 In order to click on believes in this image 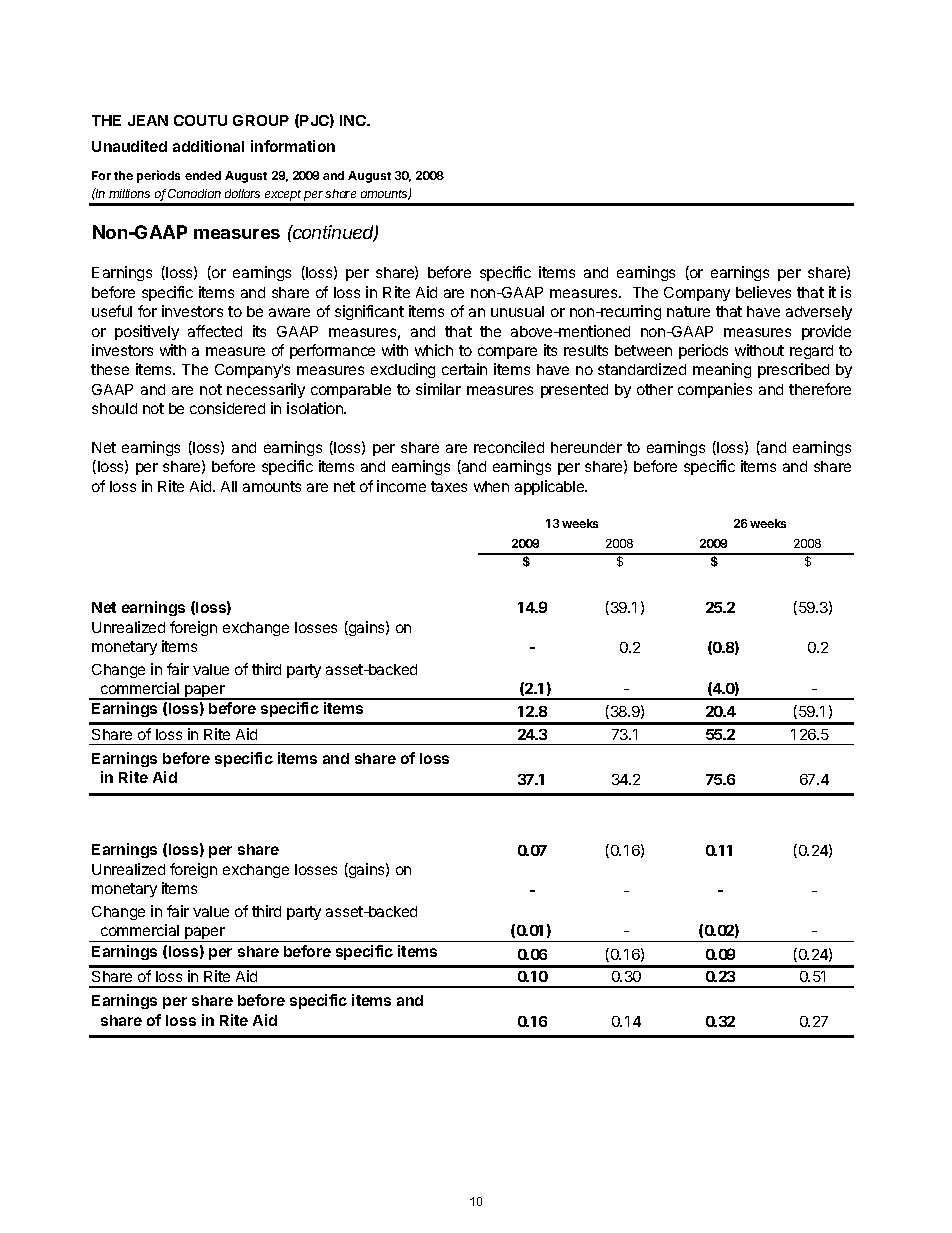, I will do `click(763, 292)`.
